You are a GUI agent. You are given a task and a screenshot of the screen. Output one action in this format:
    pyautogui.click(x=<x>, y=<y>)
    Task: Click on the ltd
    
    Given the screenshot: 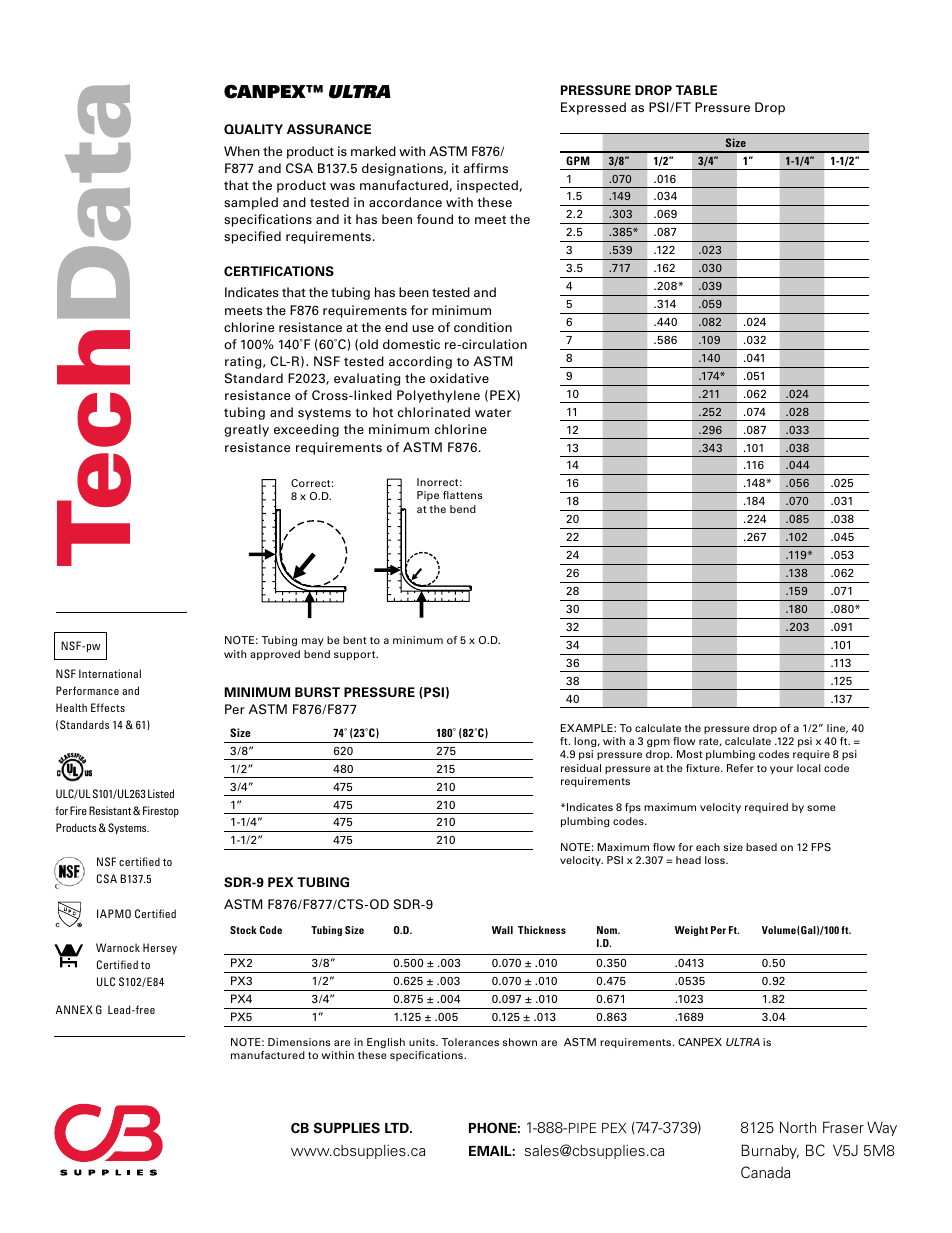 What is the action you would take?
    pyautogui.click(x=398, y=1128)
